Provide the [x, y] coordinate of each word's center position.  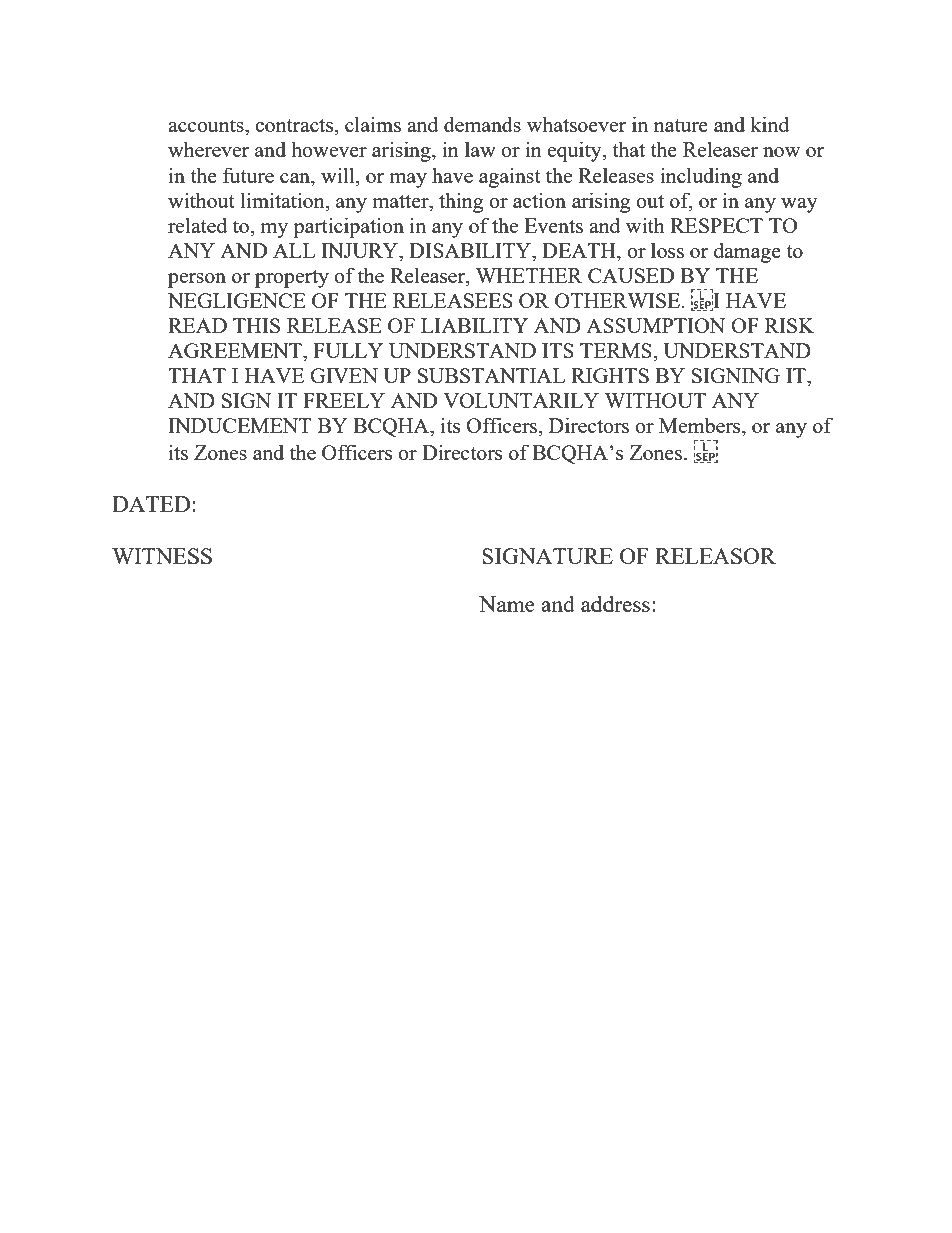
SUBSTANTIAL [491, 375]
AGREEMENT [236, 350]
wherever [208, 149]
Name [507, 604]
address [615, 603]
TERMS [617, 350]
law [480, 149]
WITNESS [162, 556]
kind [769, 124]
